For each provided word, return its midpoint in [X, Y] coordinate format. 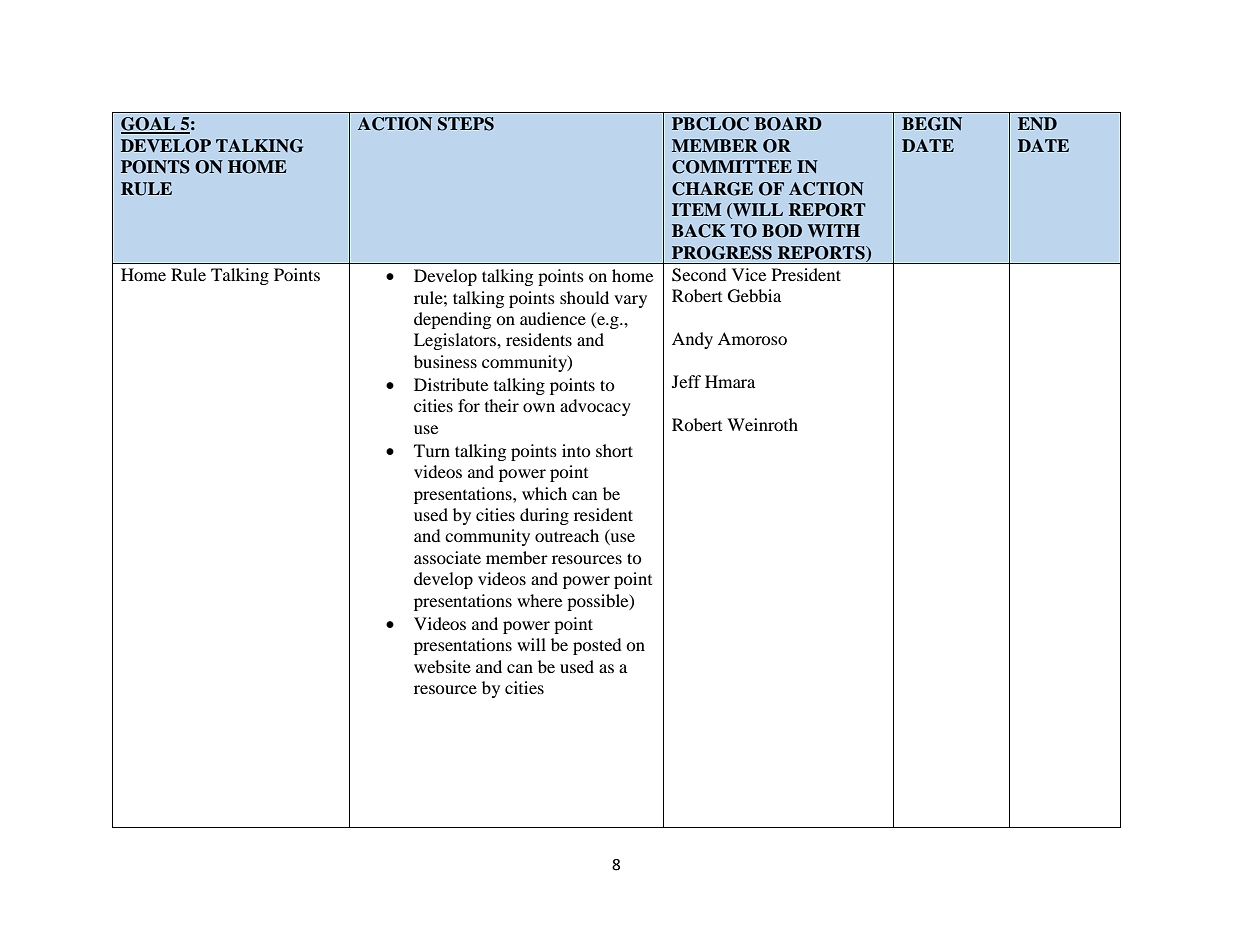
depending [452, 320]
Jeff [686, 381]
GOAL [149, 125]
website [442, 666]
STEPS [466, 124]
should [584, 297]
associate [447, 557]
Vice [749, 274]
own [539, 407]
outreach [567, 535]
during [544, 516]
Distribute [451, 384]
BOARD [788, 124]
